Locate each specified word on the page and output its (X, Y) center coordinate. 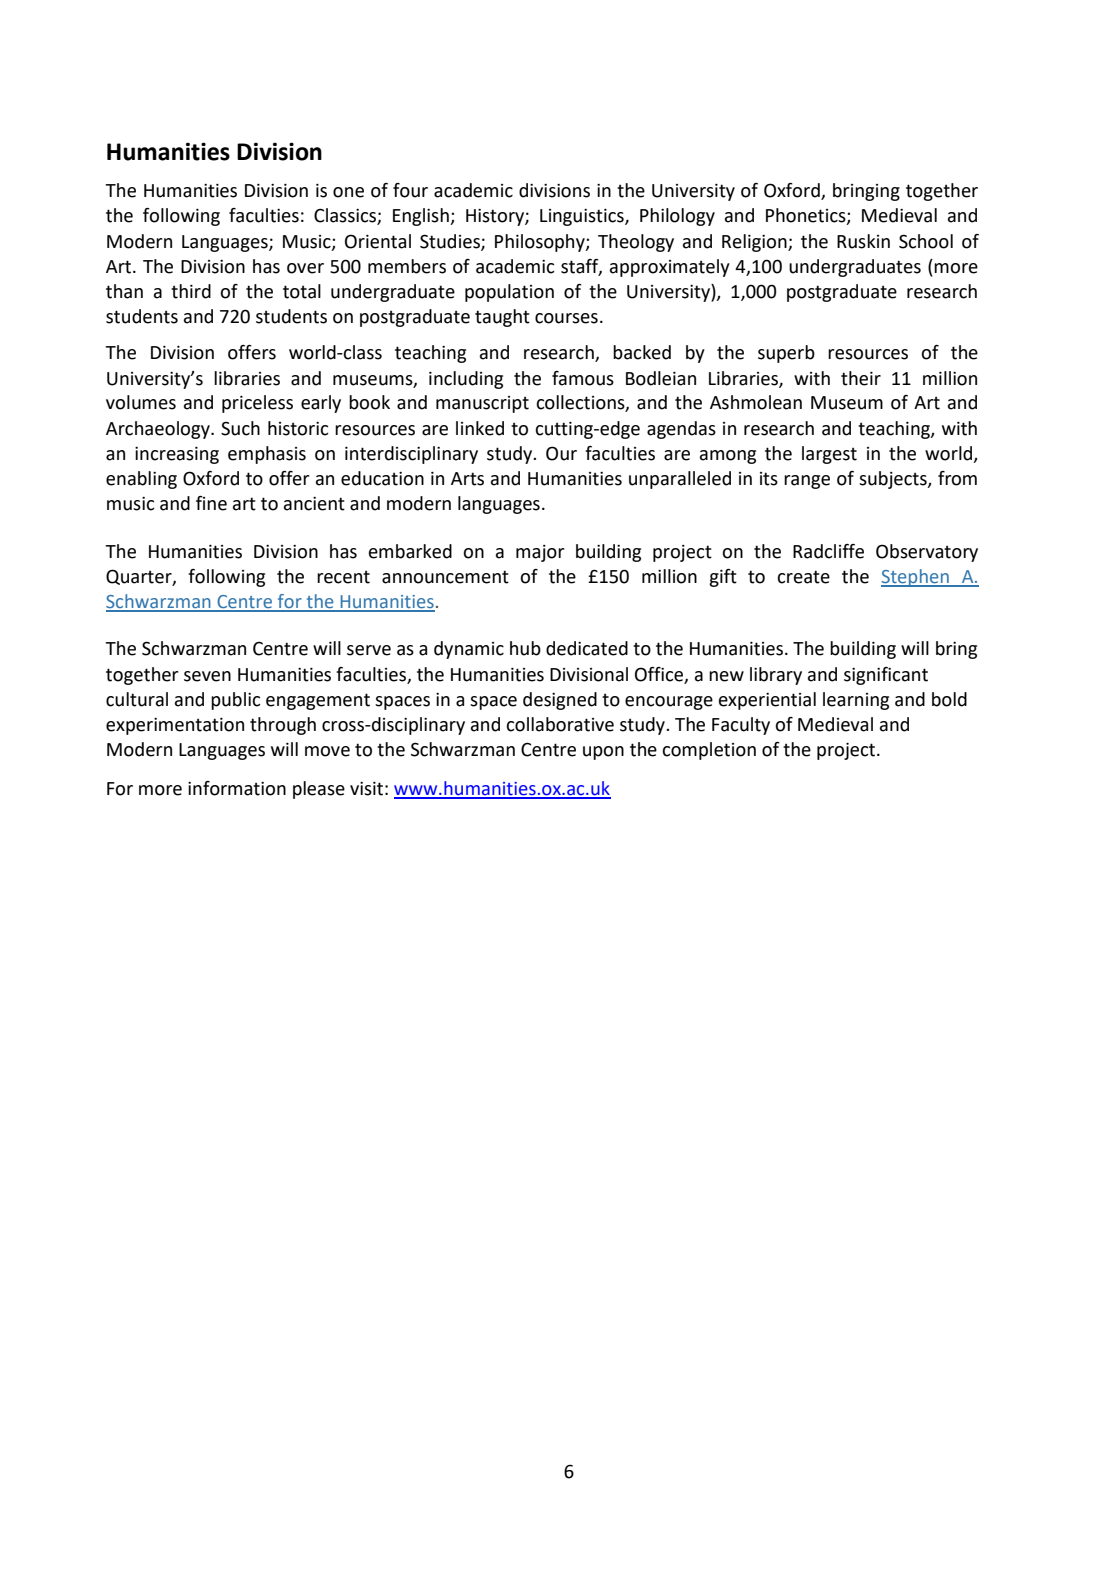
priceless (257, 404)
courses (566, 318)
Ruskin (863, 241)
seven (207, 676)
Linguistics (583, 217)
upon (603, 753)
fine (211, 503)
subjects (894, 480)
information (237, 788)
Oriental (378, 241)
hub (525, 648)
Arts (467, 479)
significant (886, 676)
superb (786, 354)
